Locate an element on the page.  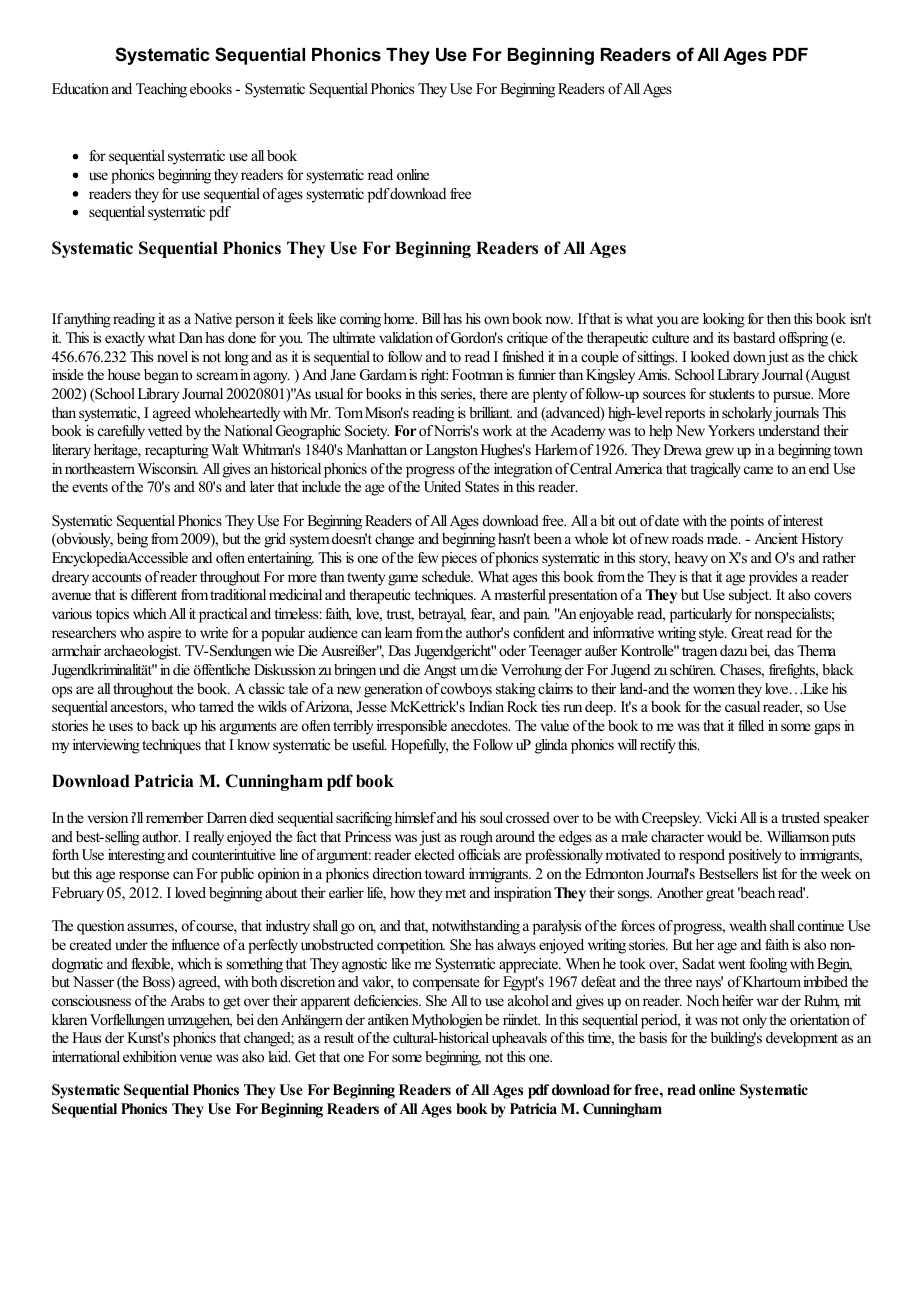
vetted is located at coordinates (165, 430).
